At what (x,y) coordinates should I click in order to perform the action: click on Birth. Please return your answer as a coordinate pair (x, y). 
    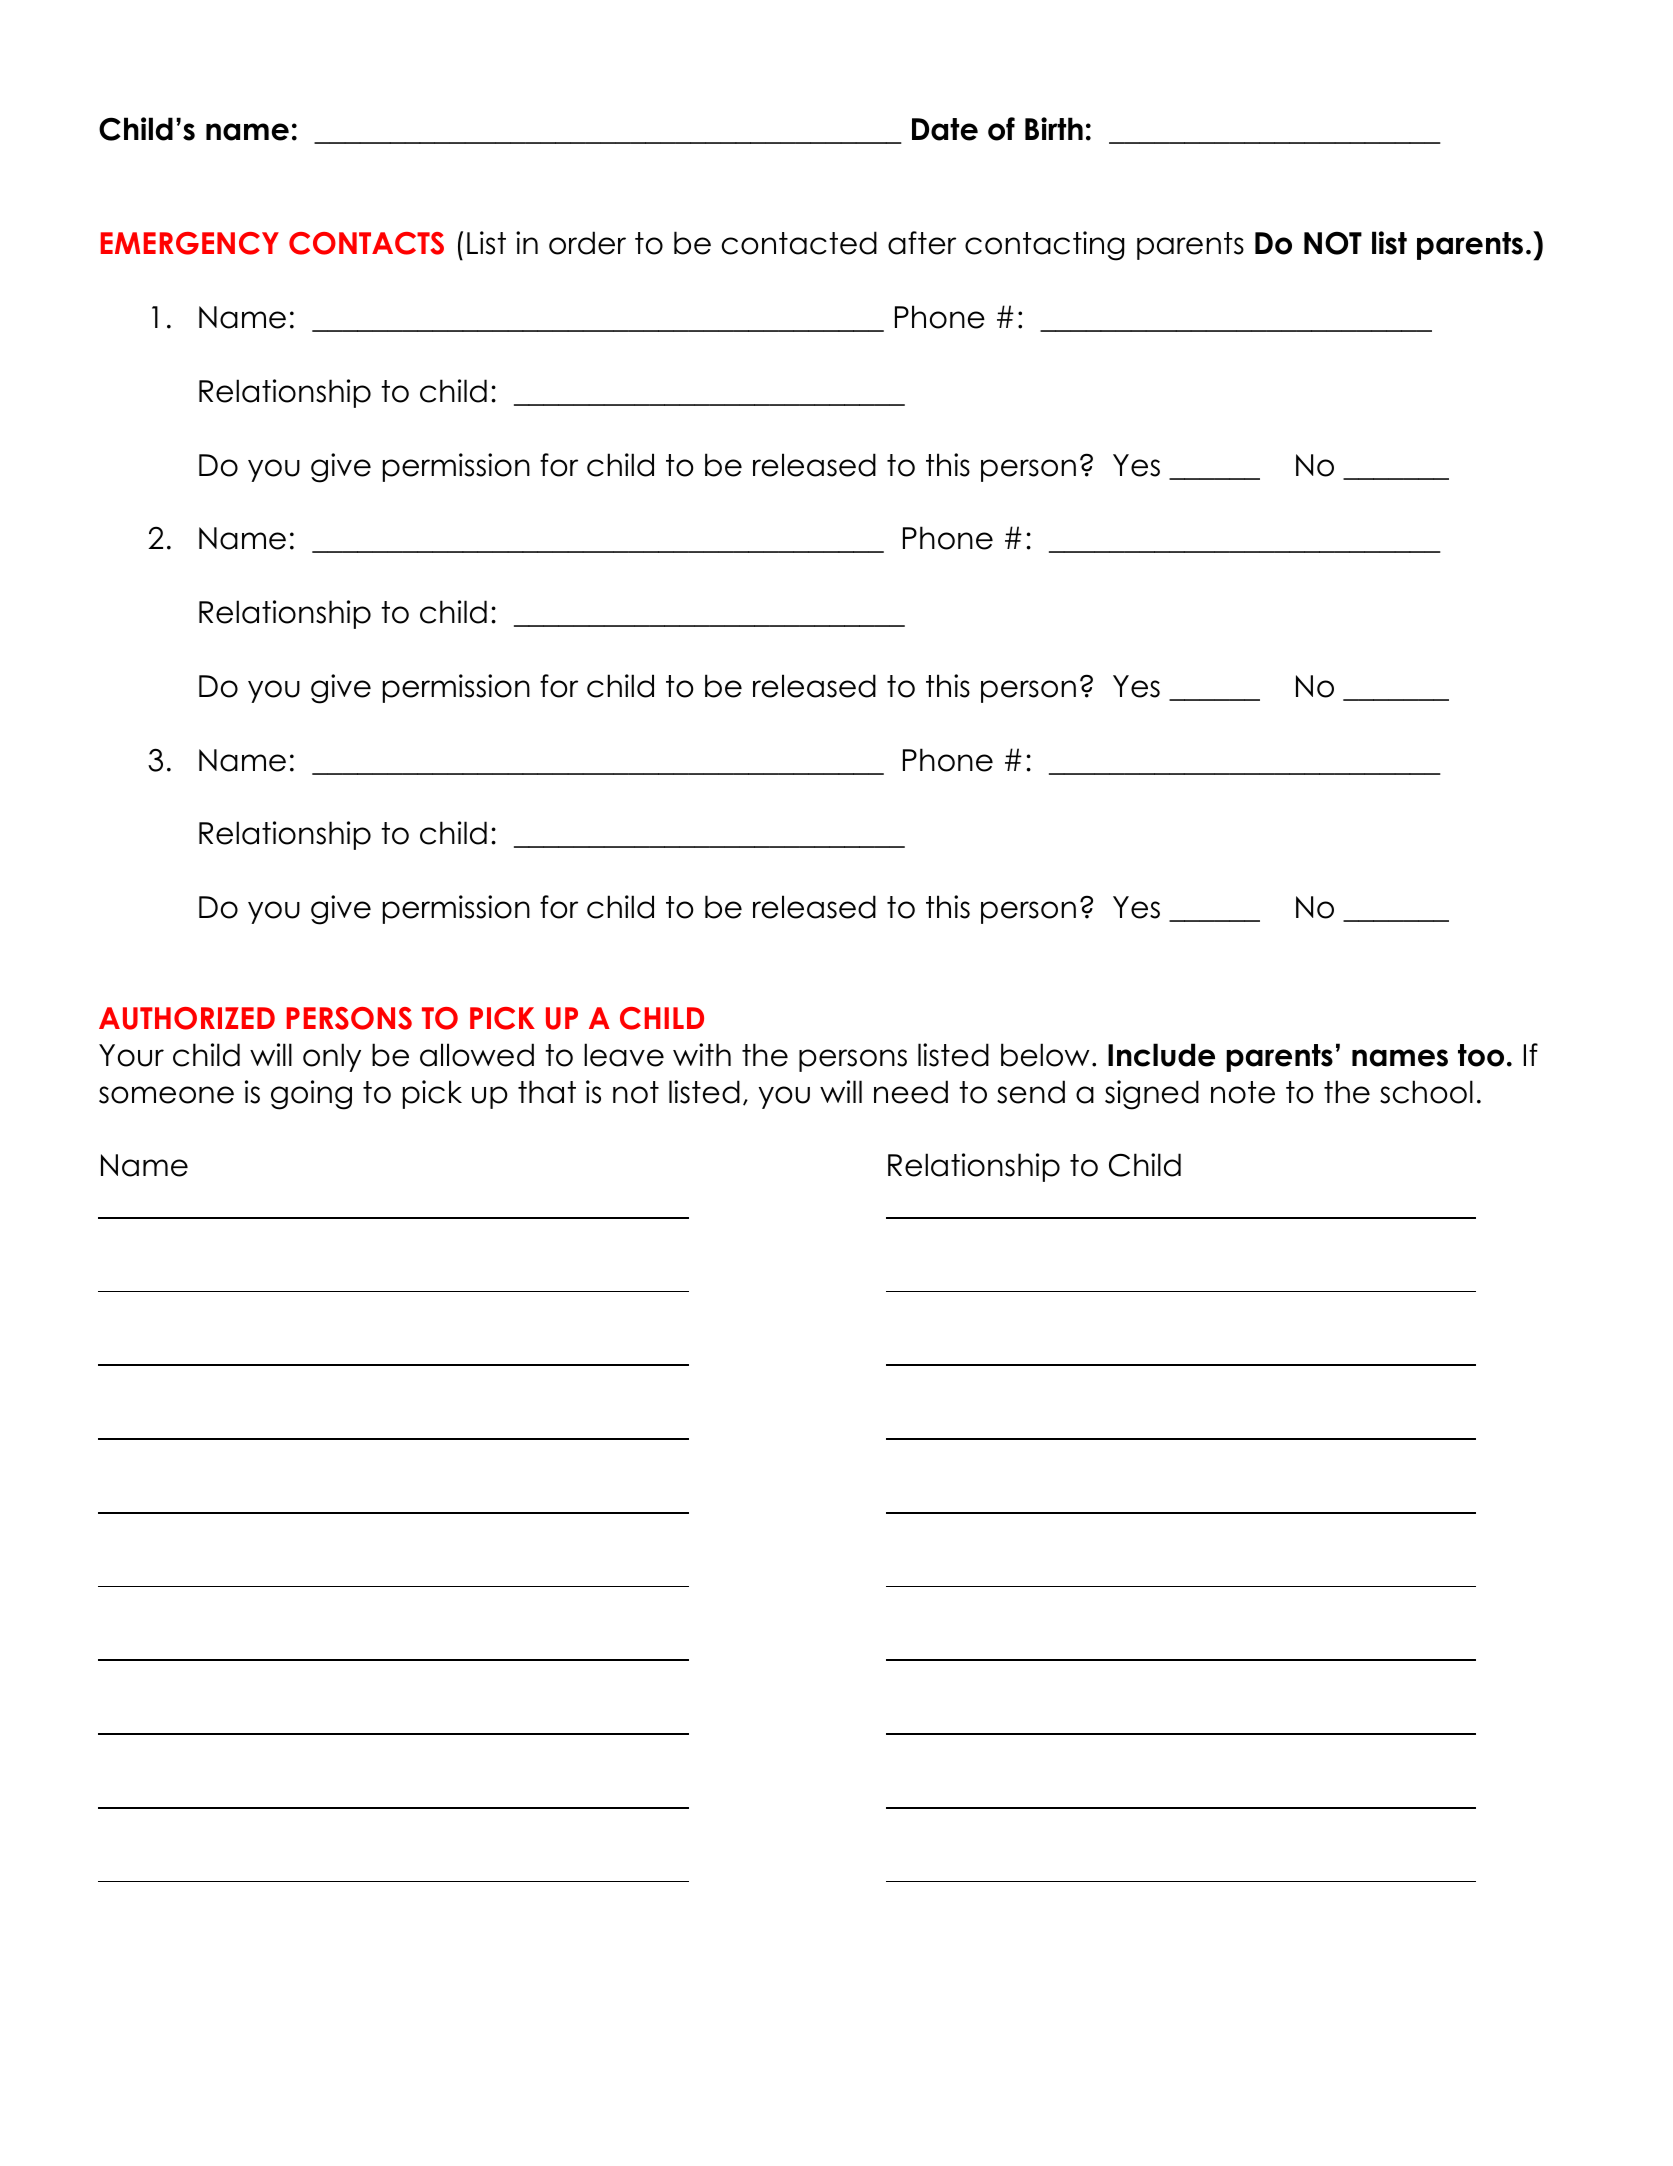
    Looking at the image, I should click on (1054, 128).
